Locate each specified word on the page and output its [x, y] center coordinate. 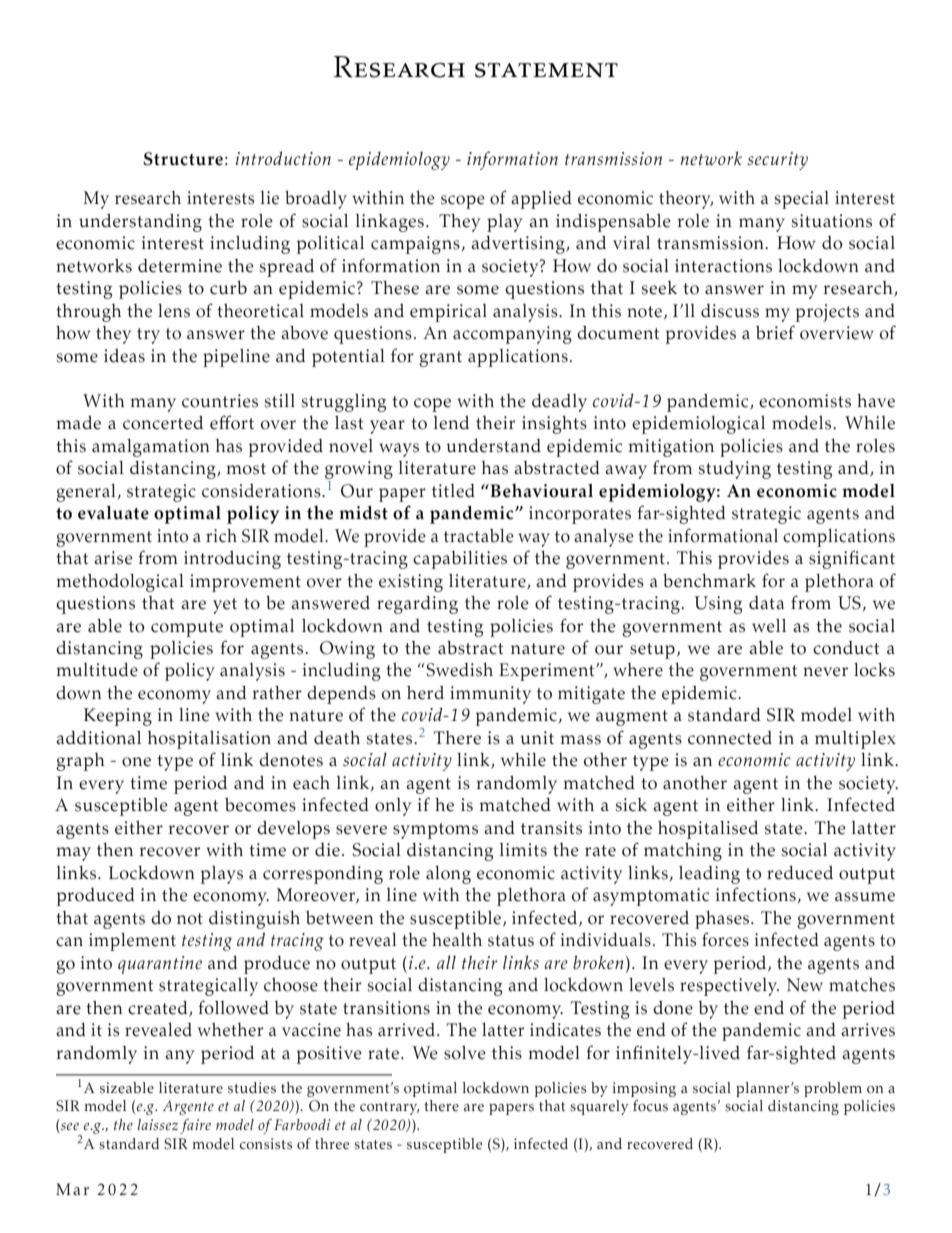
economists [805, 401]
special [801, 200]
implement [132, 942]
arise [113, 558]
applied [541, 200]
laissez [157, 1124]
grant [440, 359]
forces [725, 939]
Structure [183, 159]
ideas [124, 356]
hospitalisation [209, 740]
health [457, 940]
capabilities [460, 560]
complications [839, 538]
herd [425, 693]
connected [730, 738]
